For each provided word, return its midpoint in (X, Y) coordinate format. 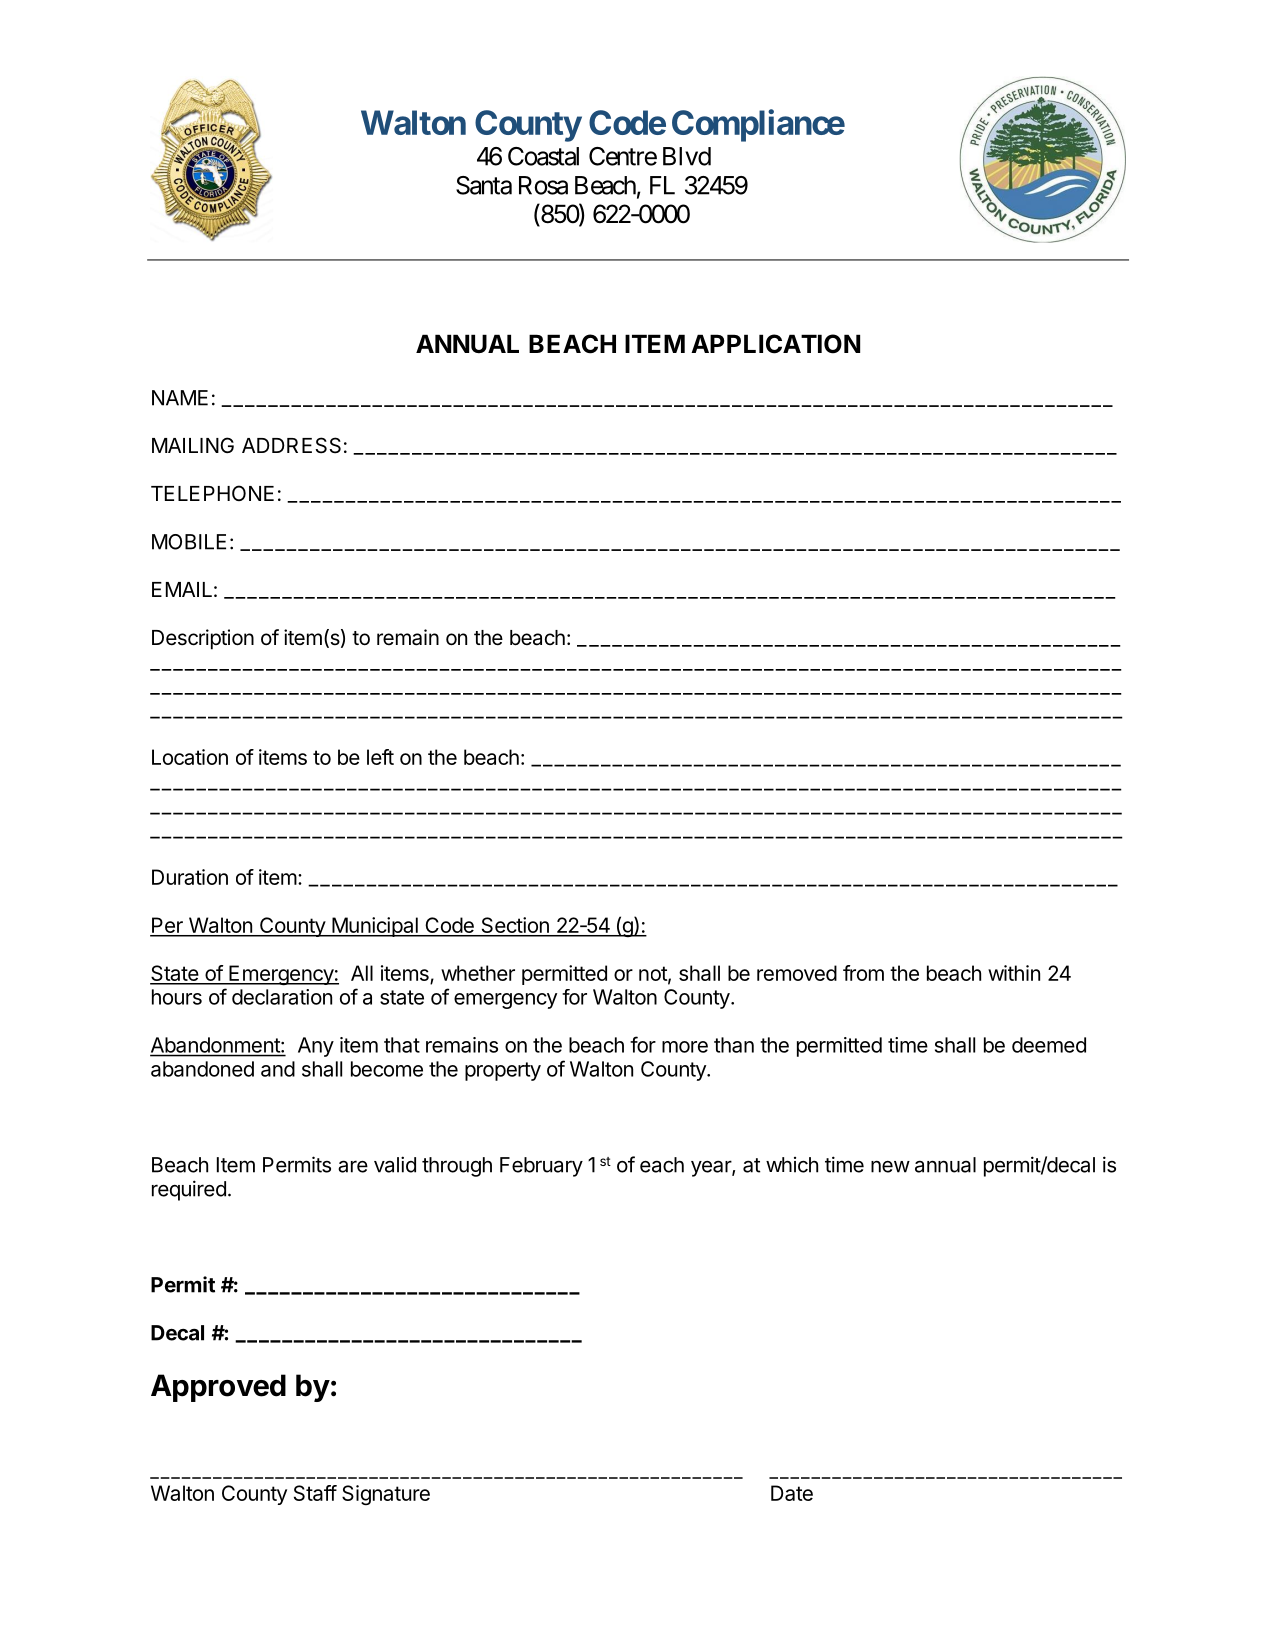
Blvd (687, 156)
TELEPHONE (212, 493)
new (890, 1167)
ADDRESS (291, 445)
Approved (218, 1388)
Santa (484, 185)
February (541, 1167)
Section (515, 926)
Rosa (543, 185)
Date (792, 1493)
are (353, 1166)
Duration (190, 877)
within (1014, 973)
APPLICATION (775, 344)
